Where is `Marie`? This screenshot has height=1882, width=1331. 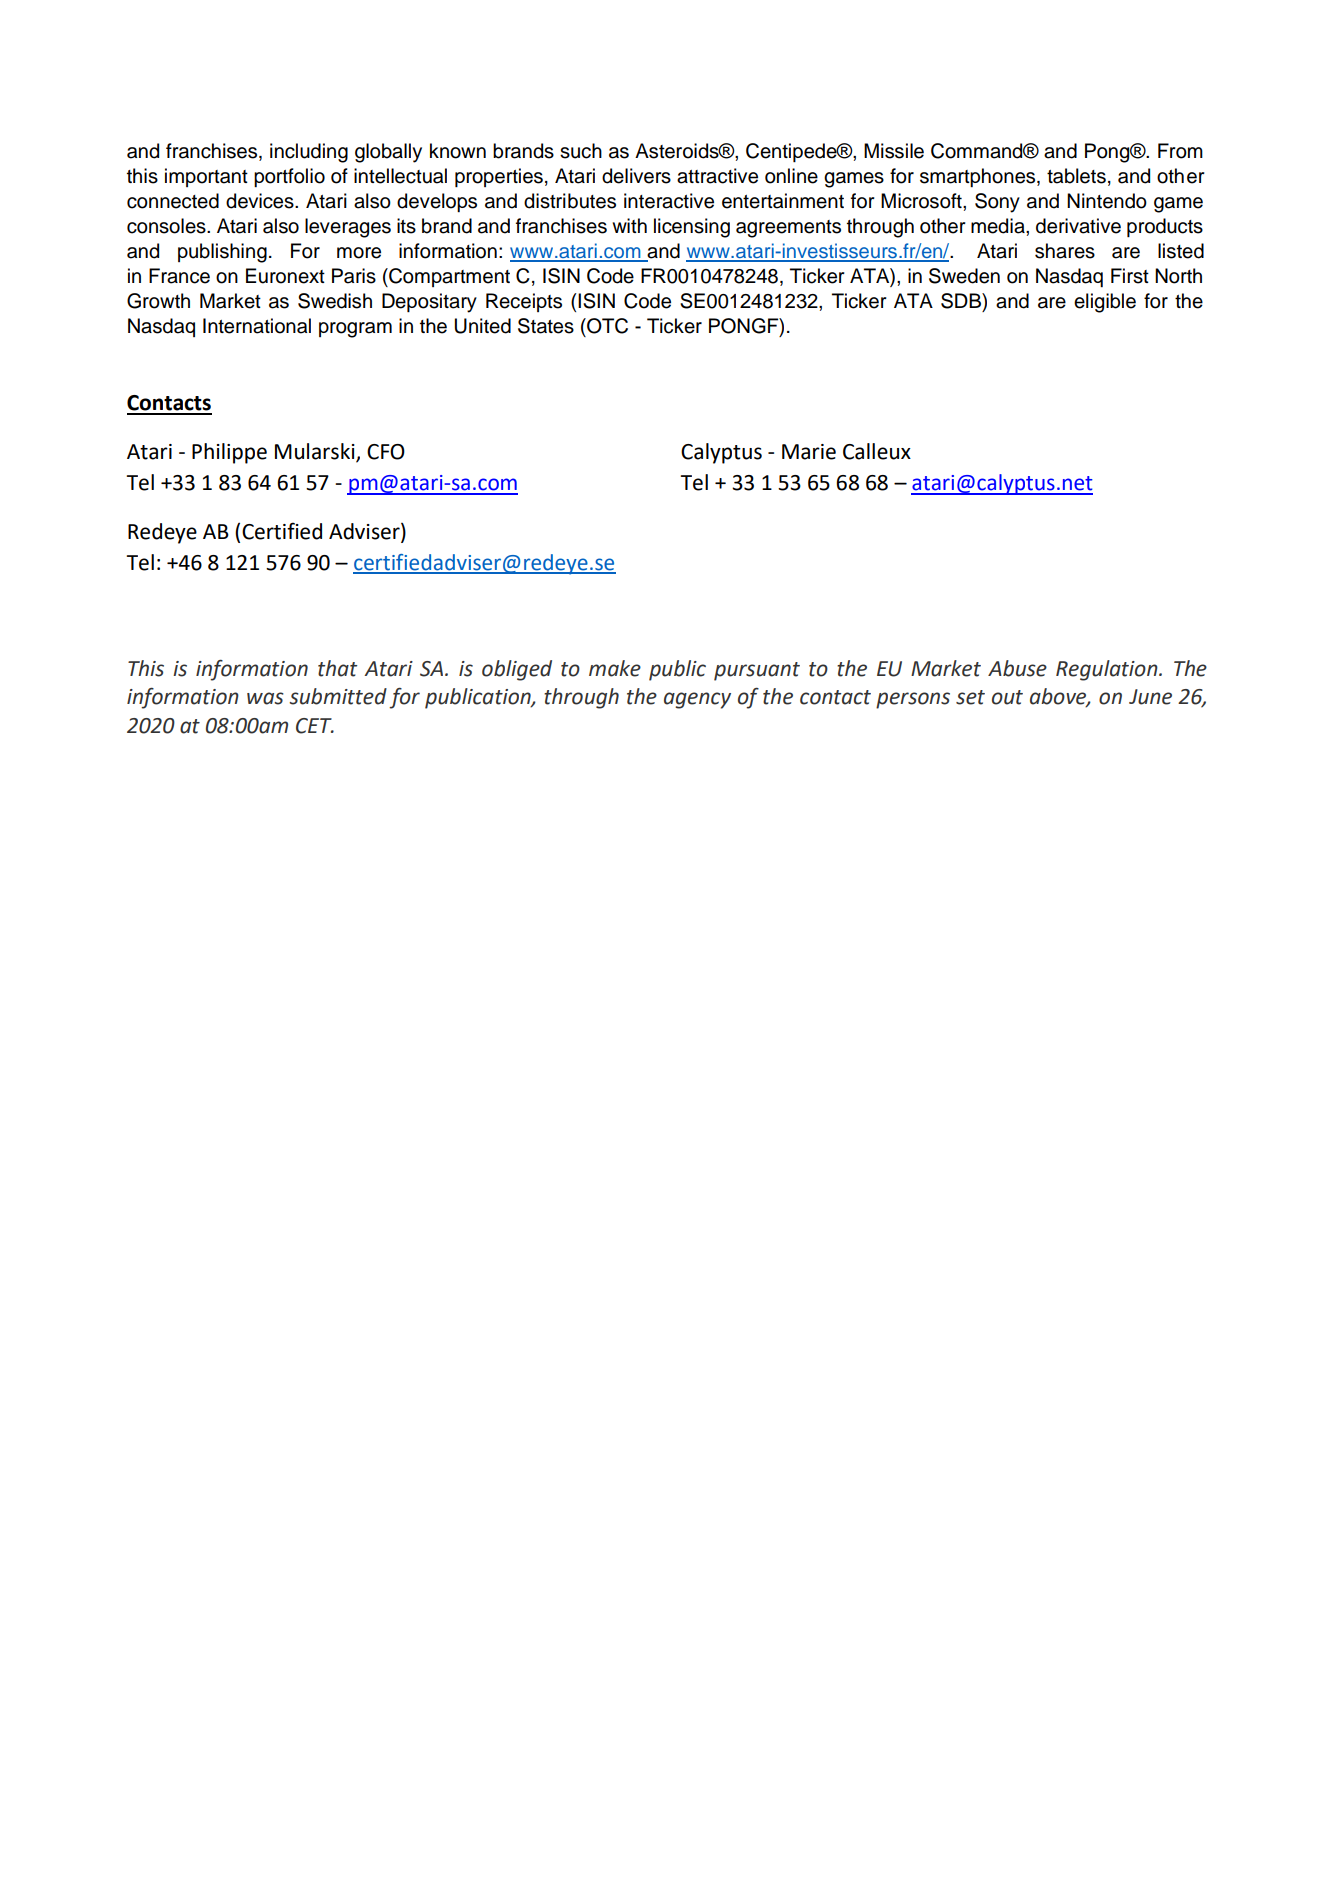
Marie is located at coordinates (809, 452).
